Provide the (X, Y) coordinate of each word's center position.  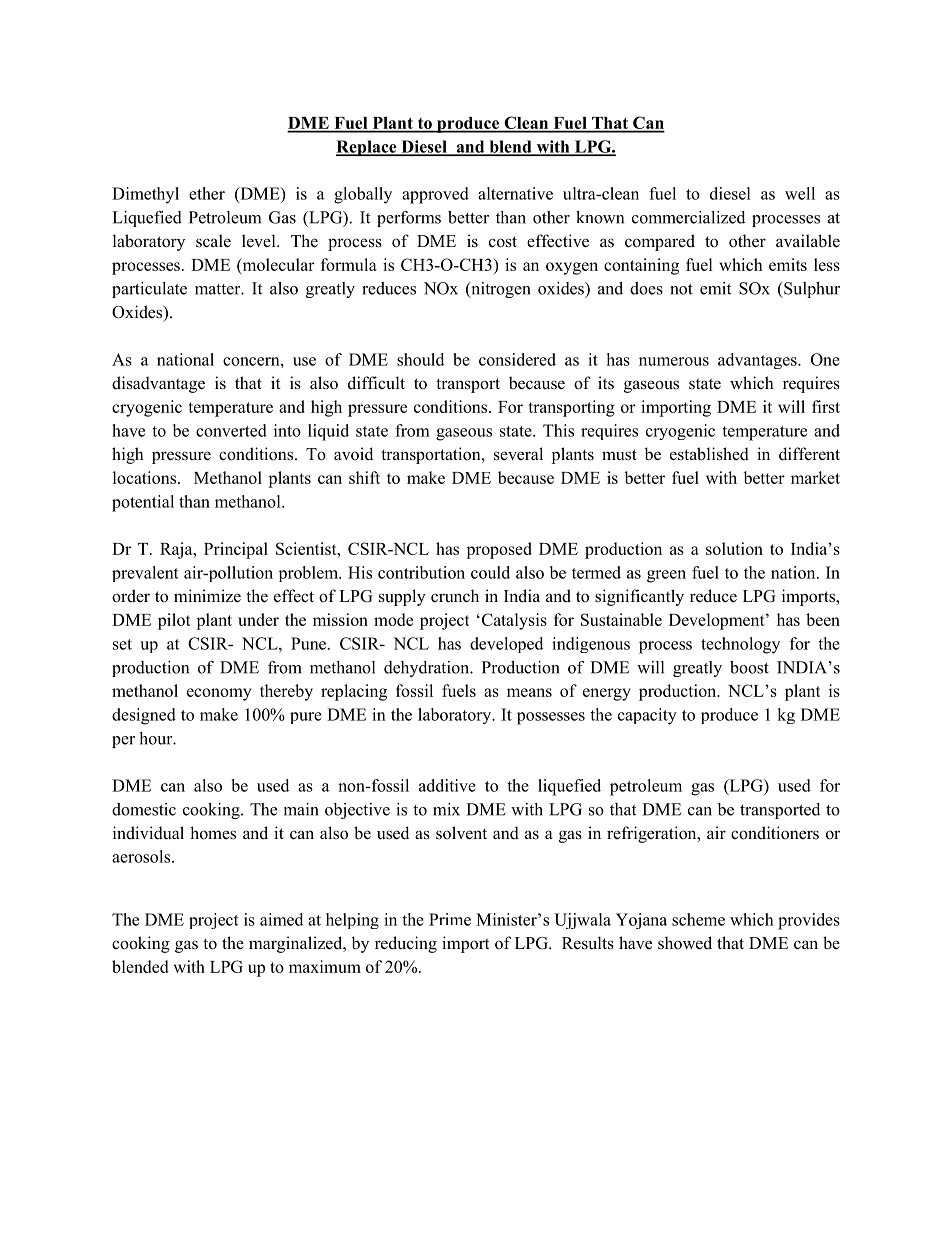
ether (207, 193)
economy (219, 694)
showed (685, 943)
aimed (281, 919)
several (518, 454)
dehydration (428, 669)
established (709, 454)
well (800, 193)
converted (231, 430)
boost (749, 667)
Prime (450, 919)
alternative (515, 193)
